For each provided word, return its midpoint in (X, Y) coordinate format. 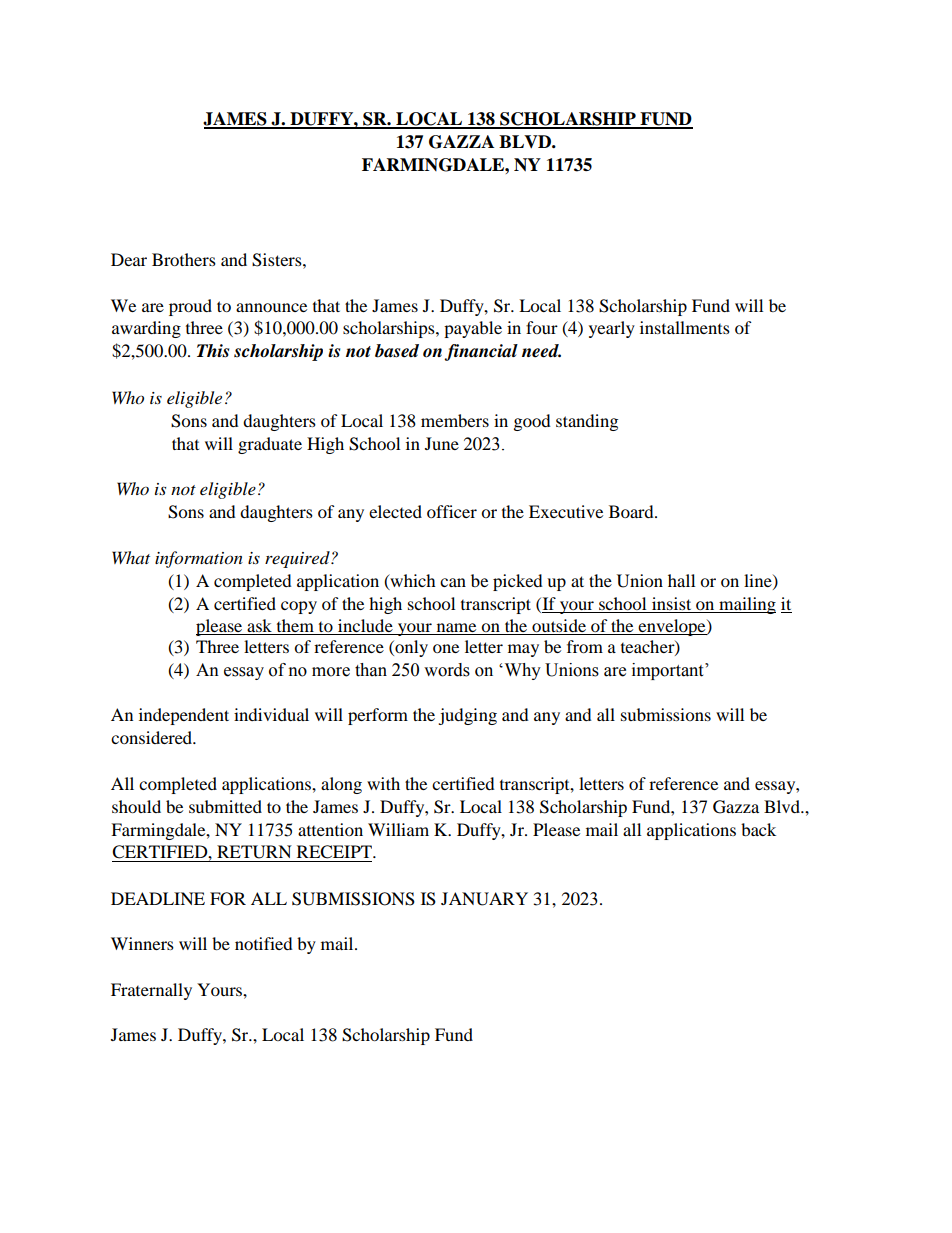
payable (473, 329)
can (453, 582)
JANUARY (484, 899)
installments (685, 327)
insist (672, 605)
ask (259, 625)
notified (264, 943)
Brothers (184, 259)
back (758, 829)
